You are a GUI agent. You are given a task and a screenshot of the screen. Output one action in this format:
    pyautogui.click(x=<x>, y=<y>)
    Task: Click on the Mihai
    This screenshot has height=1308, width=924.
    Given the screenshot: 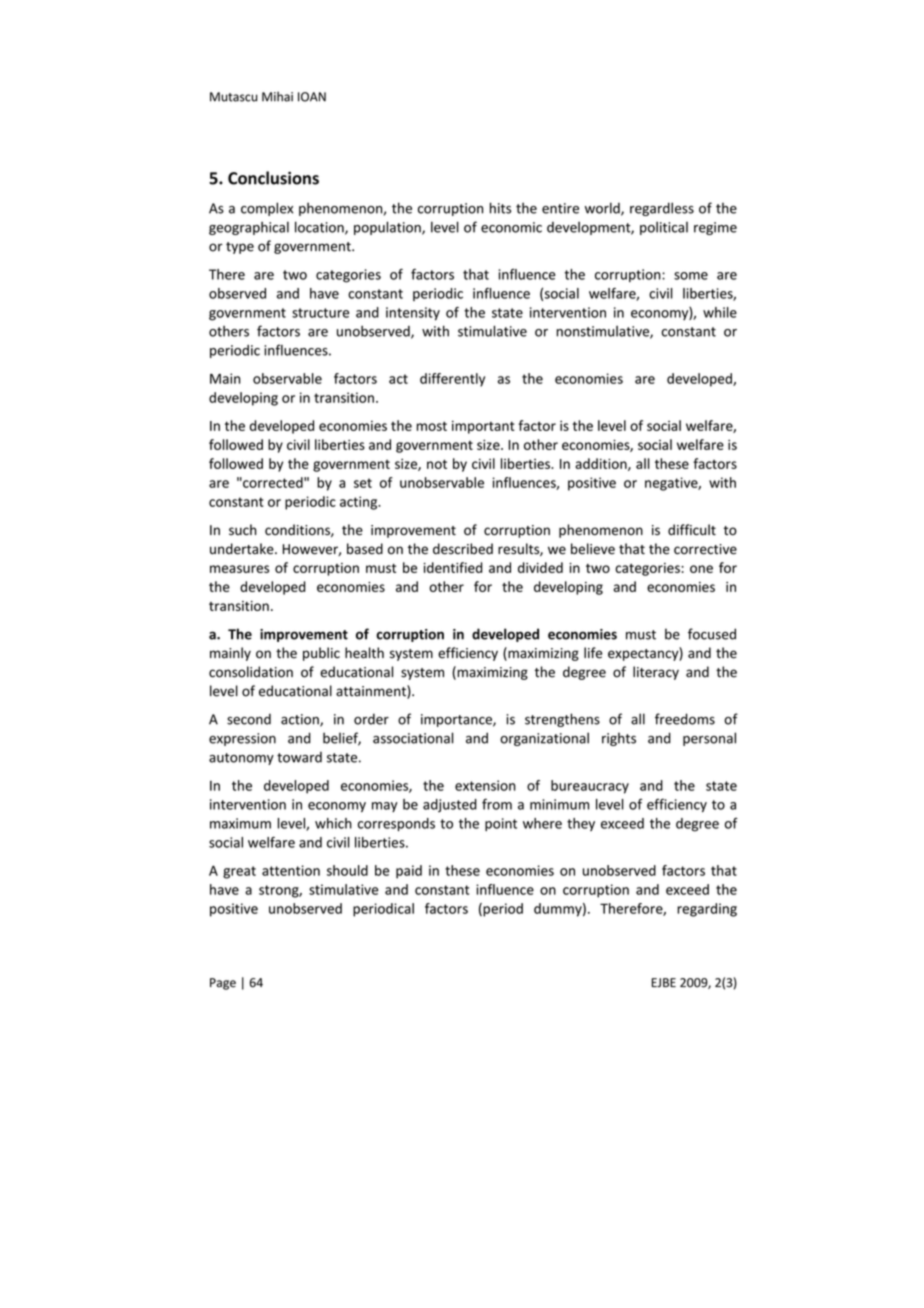 What is the action you would take?
    pyautogui.click(x=277, y=96)
